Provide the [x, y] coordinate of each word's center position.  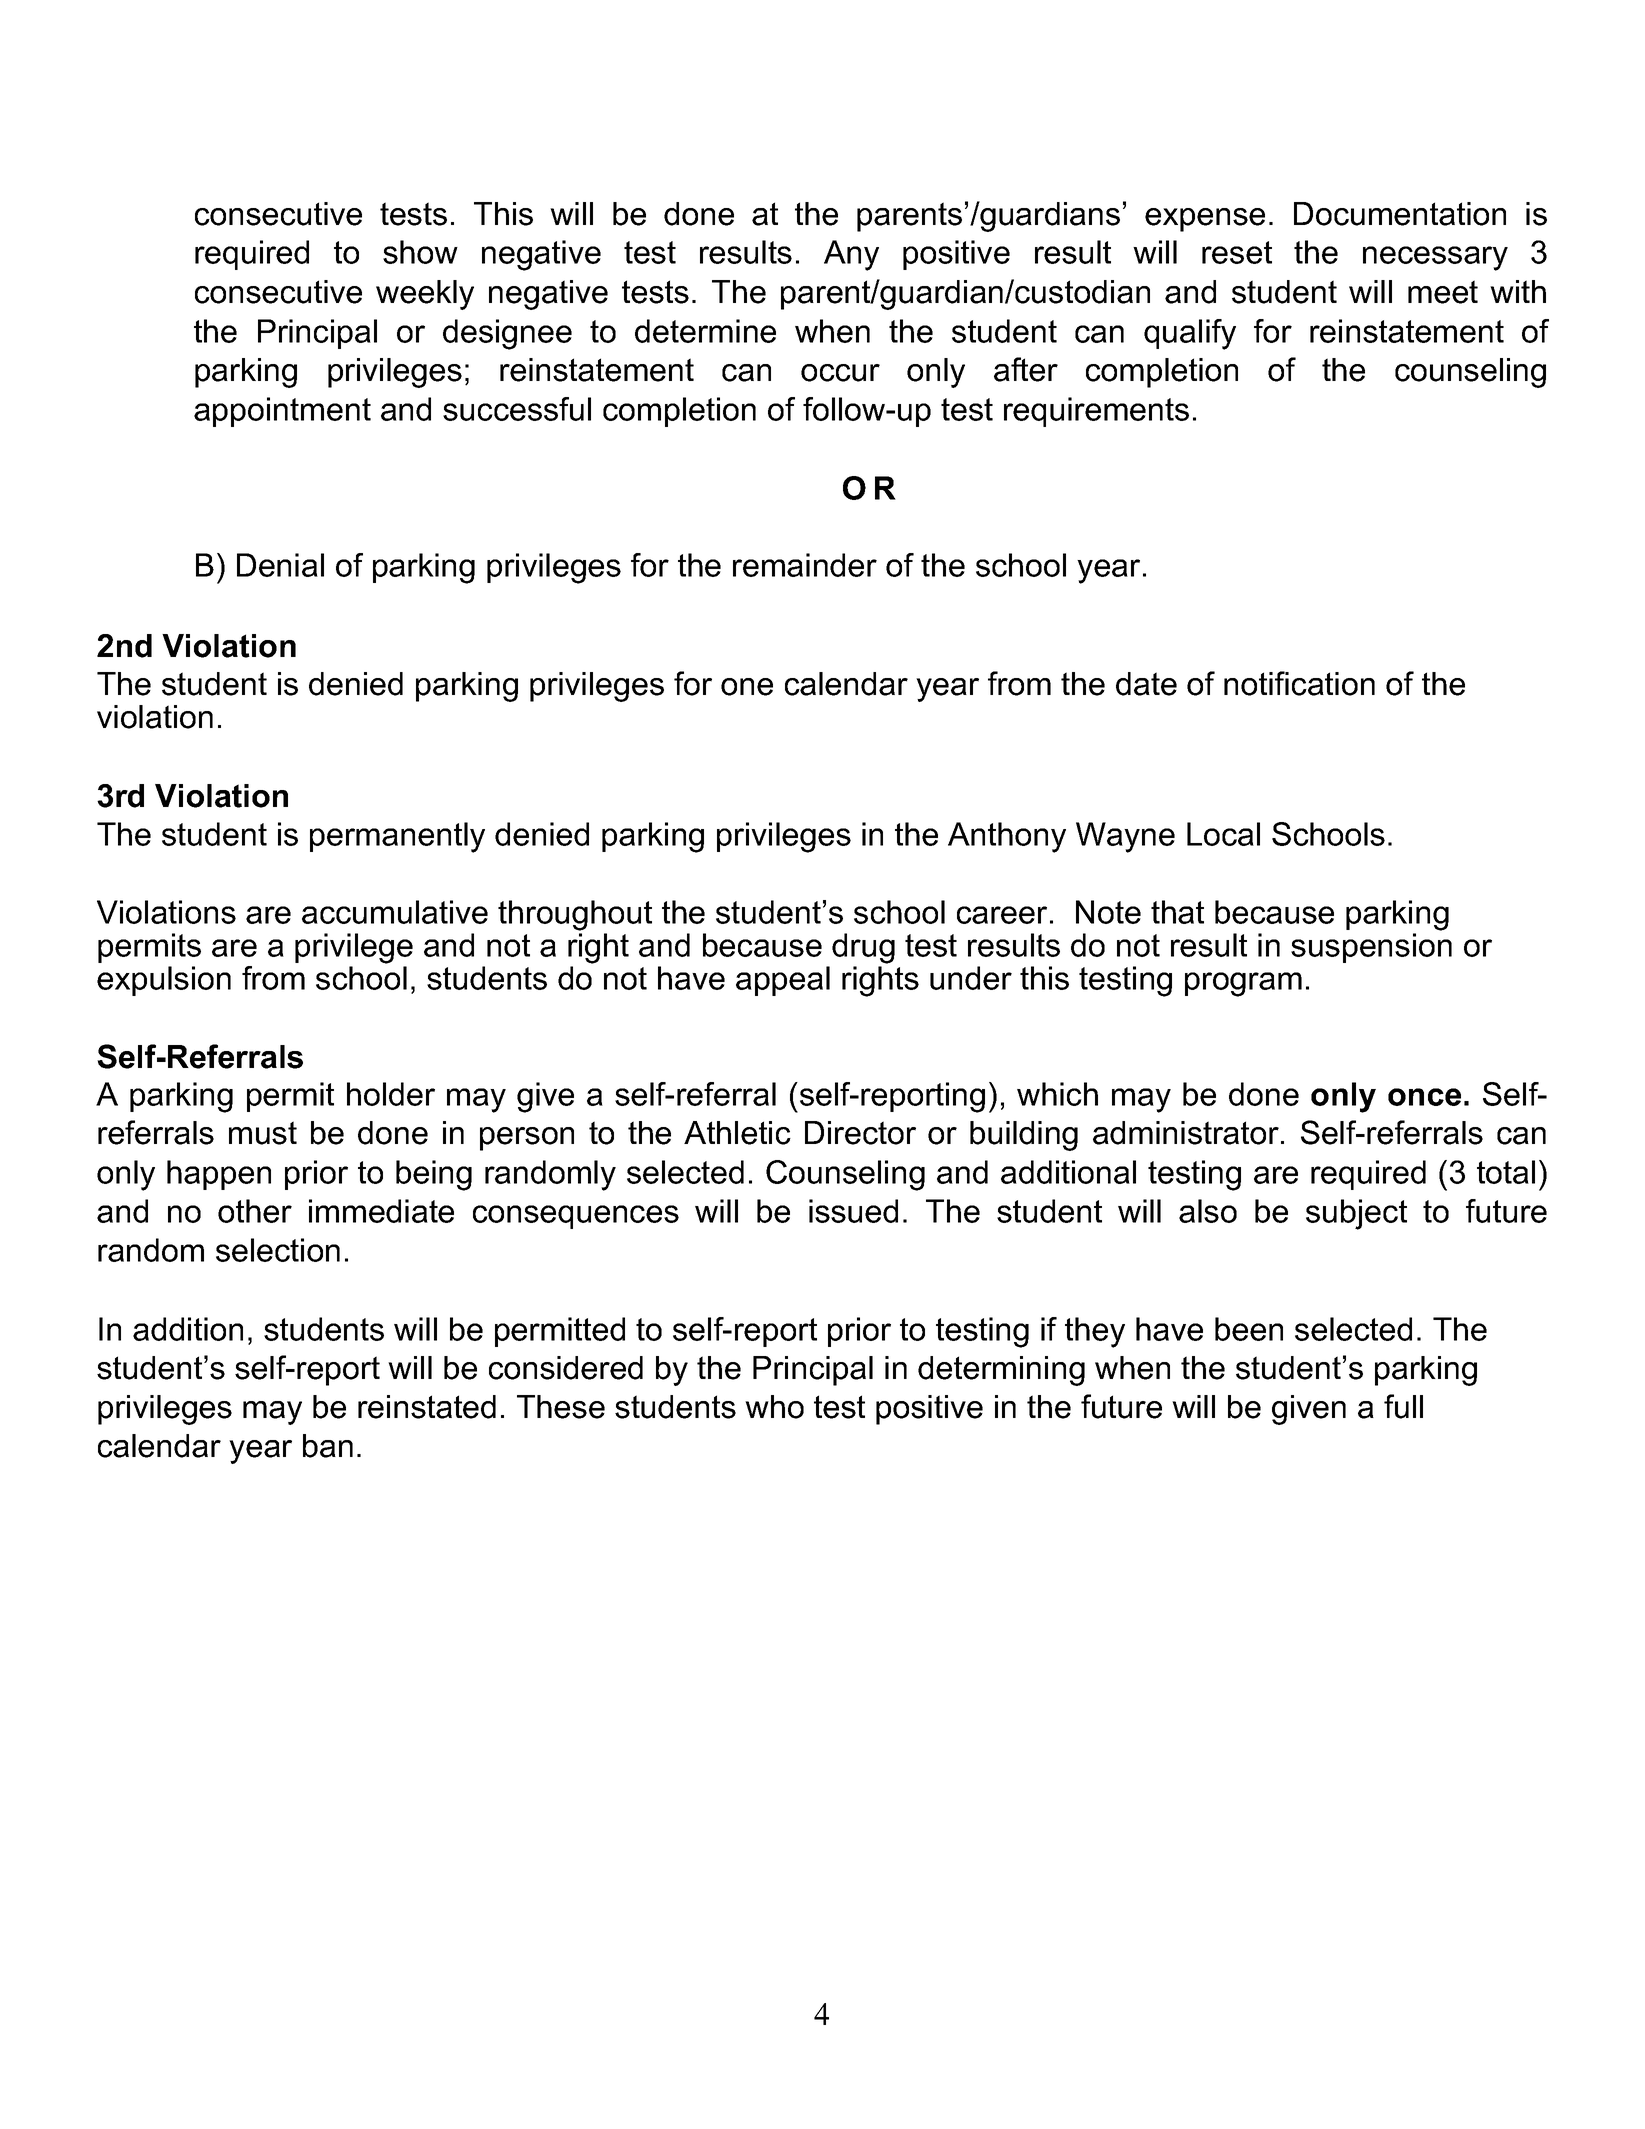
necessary [1435, 258]
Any [851, 255]
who [774, 1407]
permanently [397, 837]
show [420, 252]
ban [328, 1446]
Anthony [1007, 837]
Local [1223, 834]
